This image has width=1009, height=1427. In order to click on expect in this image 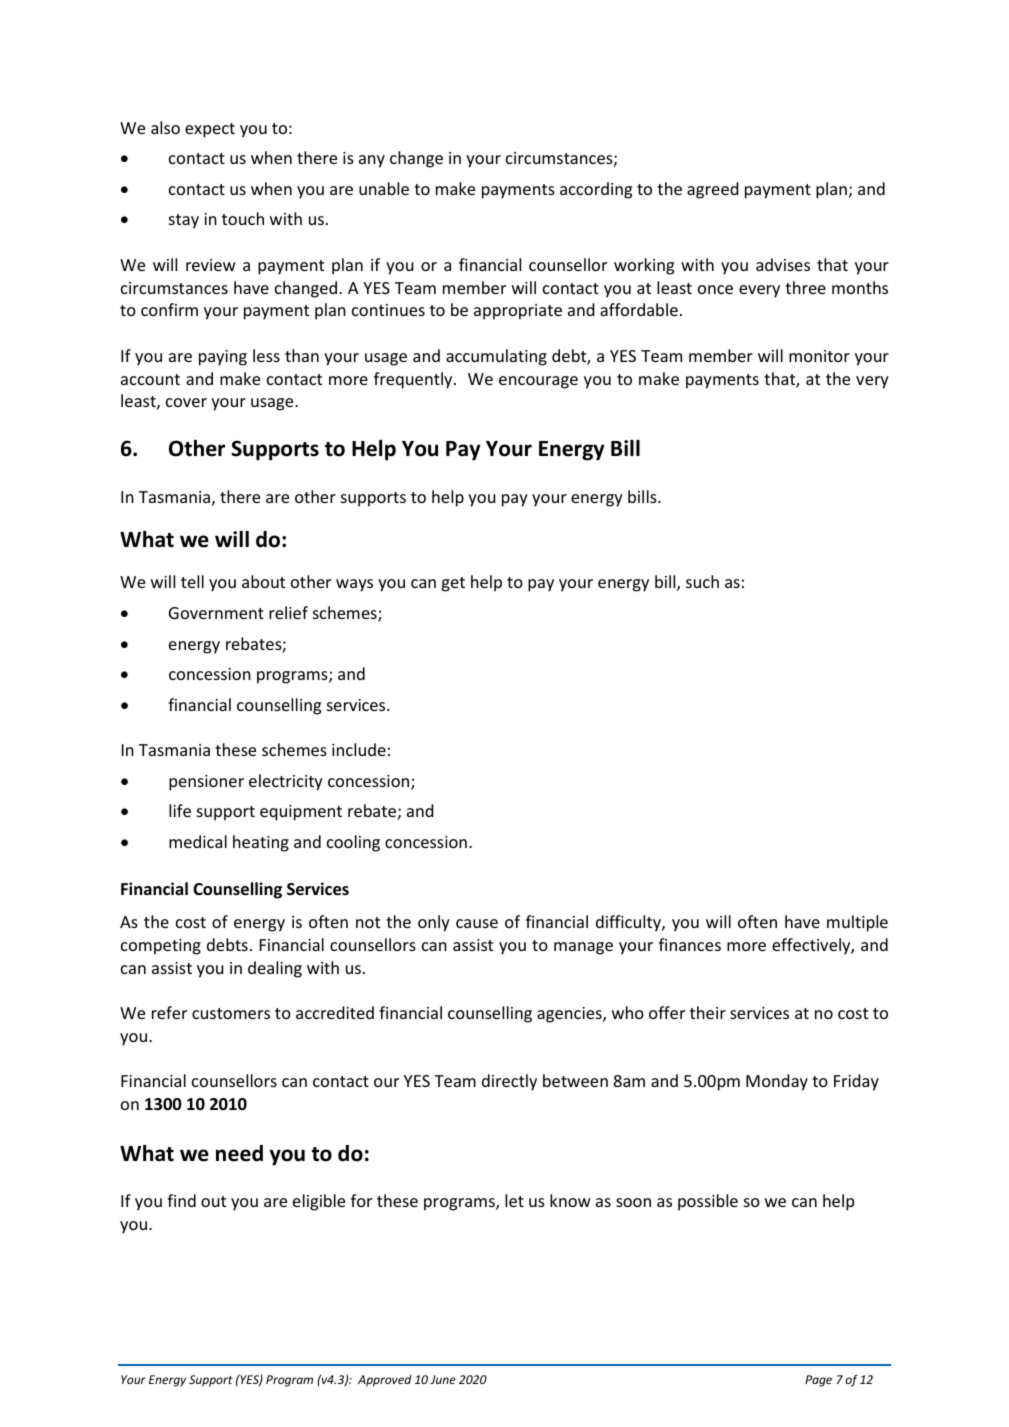, I will do `click(210, 130)`.
